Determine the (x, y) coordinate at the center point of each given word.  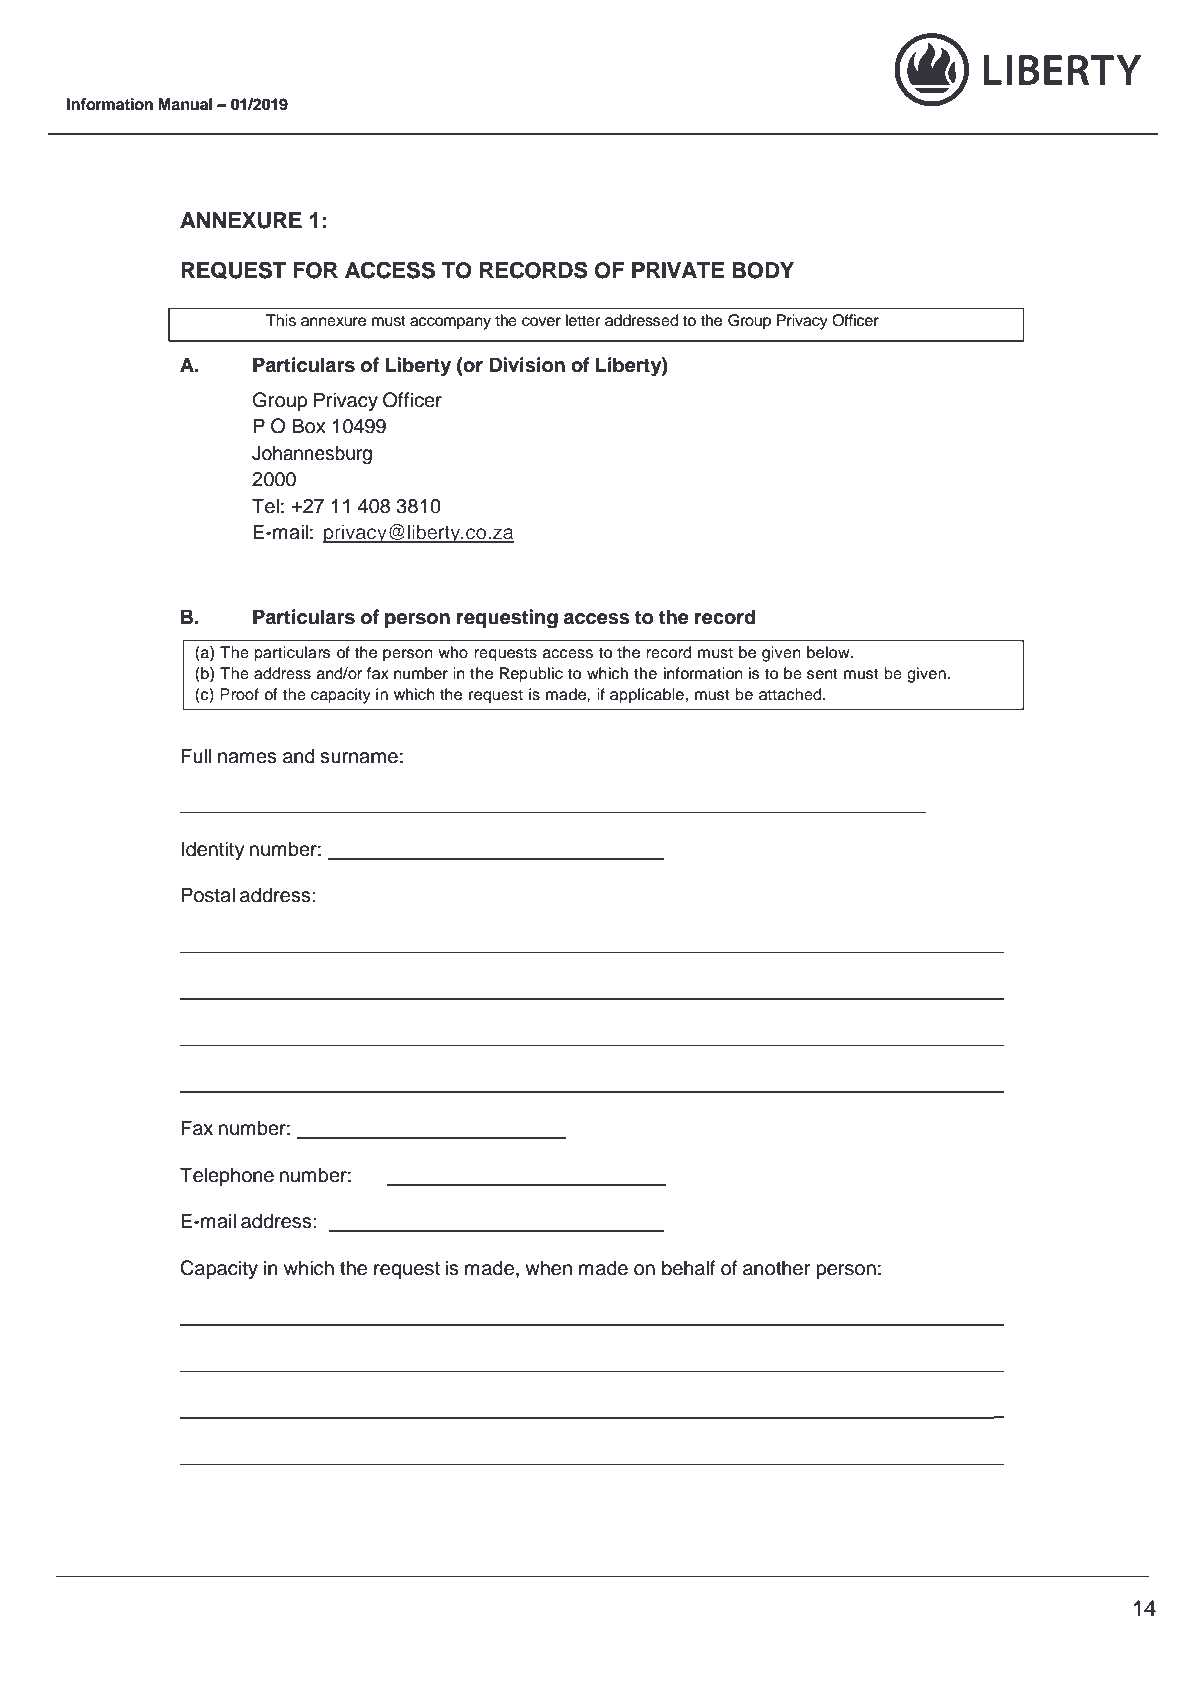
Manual (185, 104)
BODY (763, 270)
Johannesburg (312, 455)
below (829, 652)
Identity (213, 851)
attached (791, 694)
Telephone (227, 1176)
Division (527, 365)
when (548, 1268)
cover (541, 322)
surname (359, 758)
